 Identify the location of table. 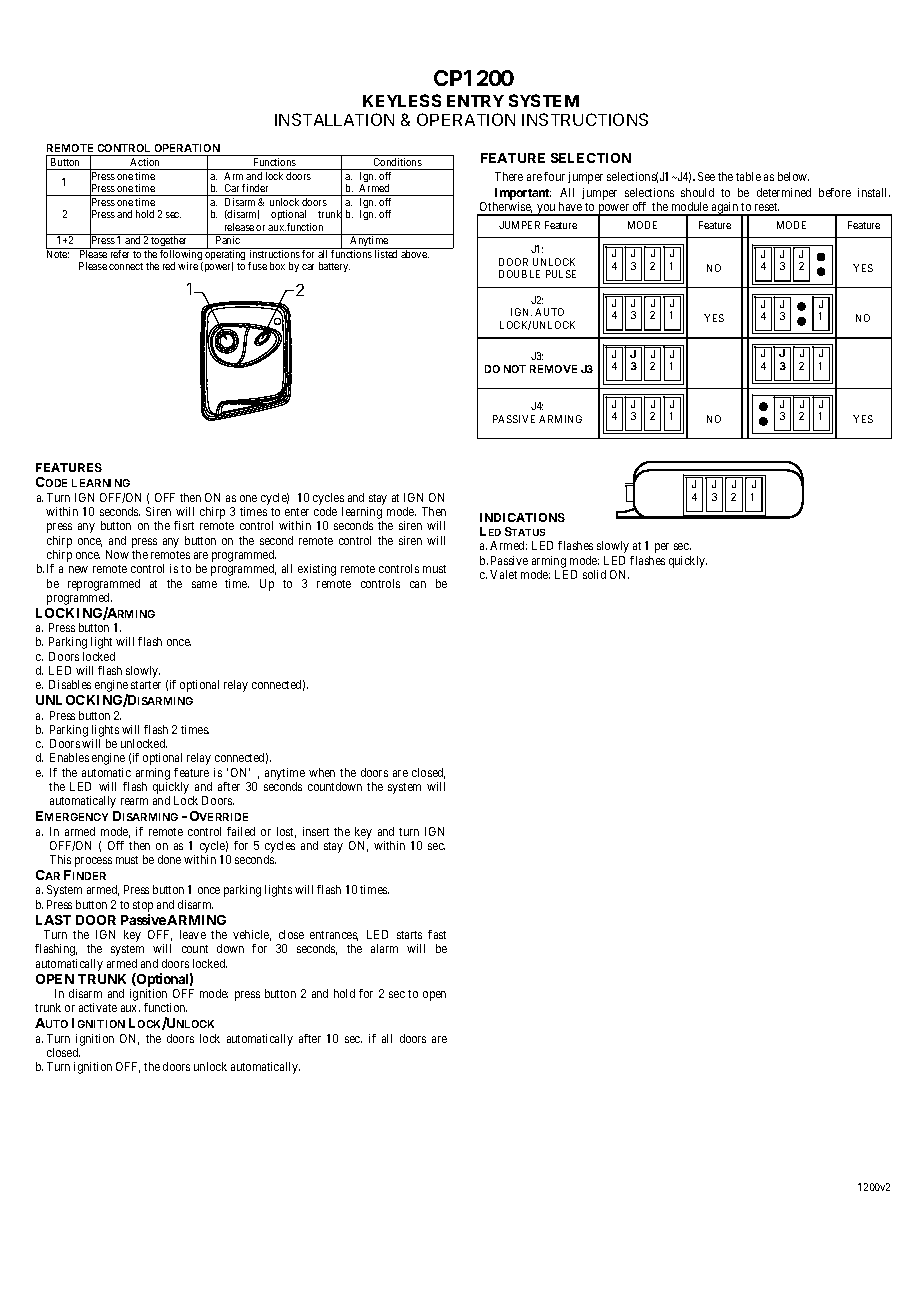
(748, 176).
